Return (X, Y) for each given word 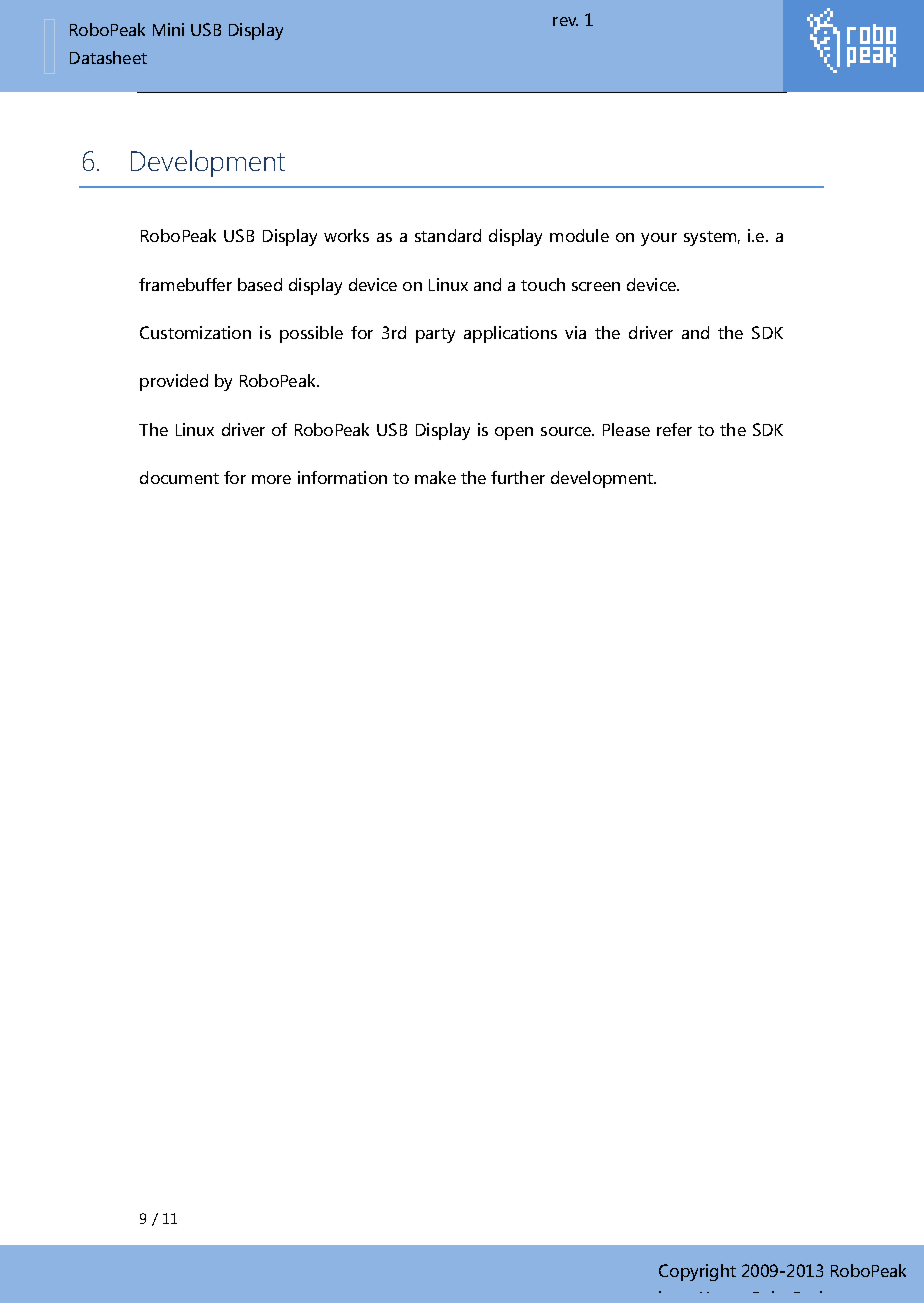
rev (565, 21)
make (435, 477)
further (518, 477)
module (579, 235)
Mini (168, 29)
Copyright (697, 1272)
